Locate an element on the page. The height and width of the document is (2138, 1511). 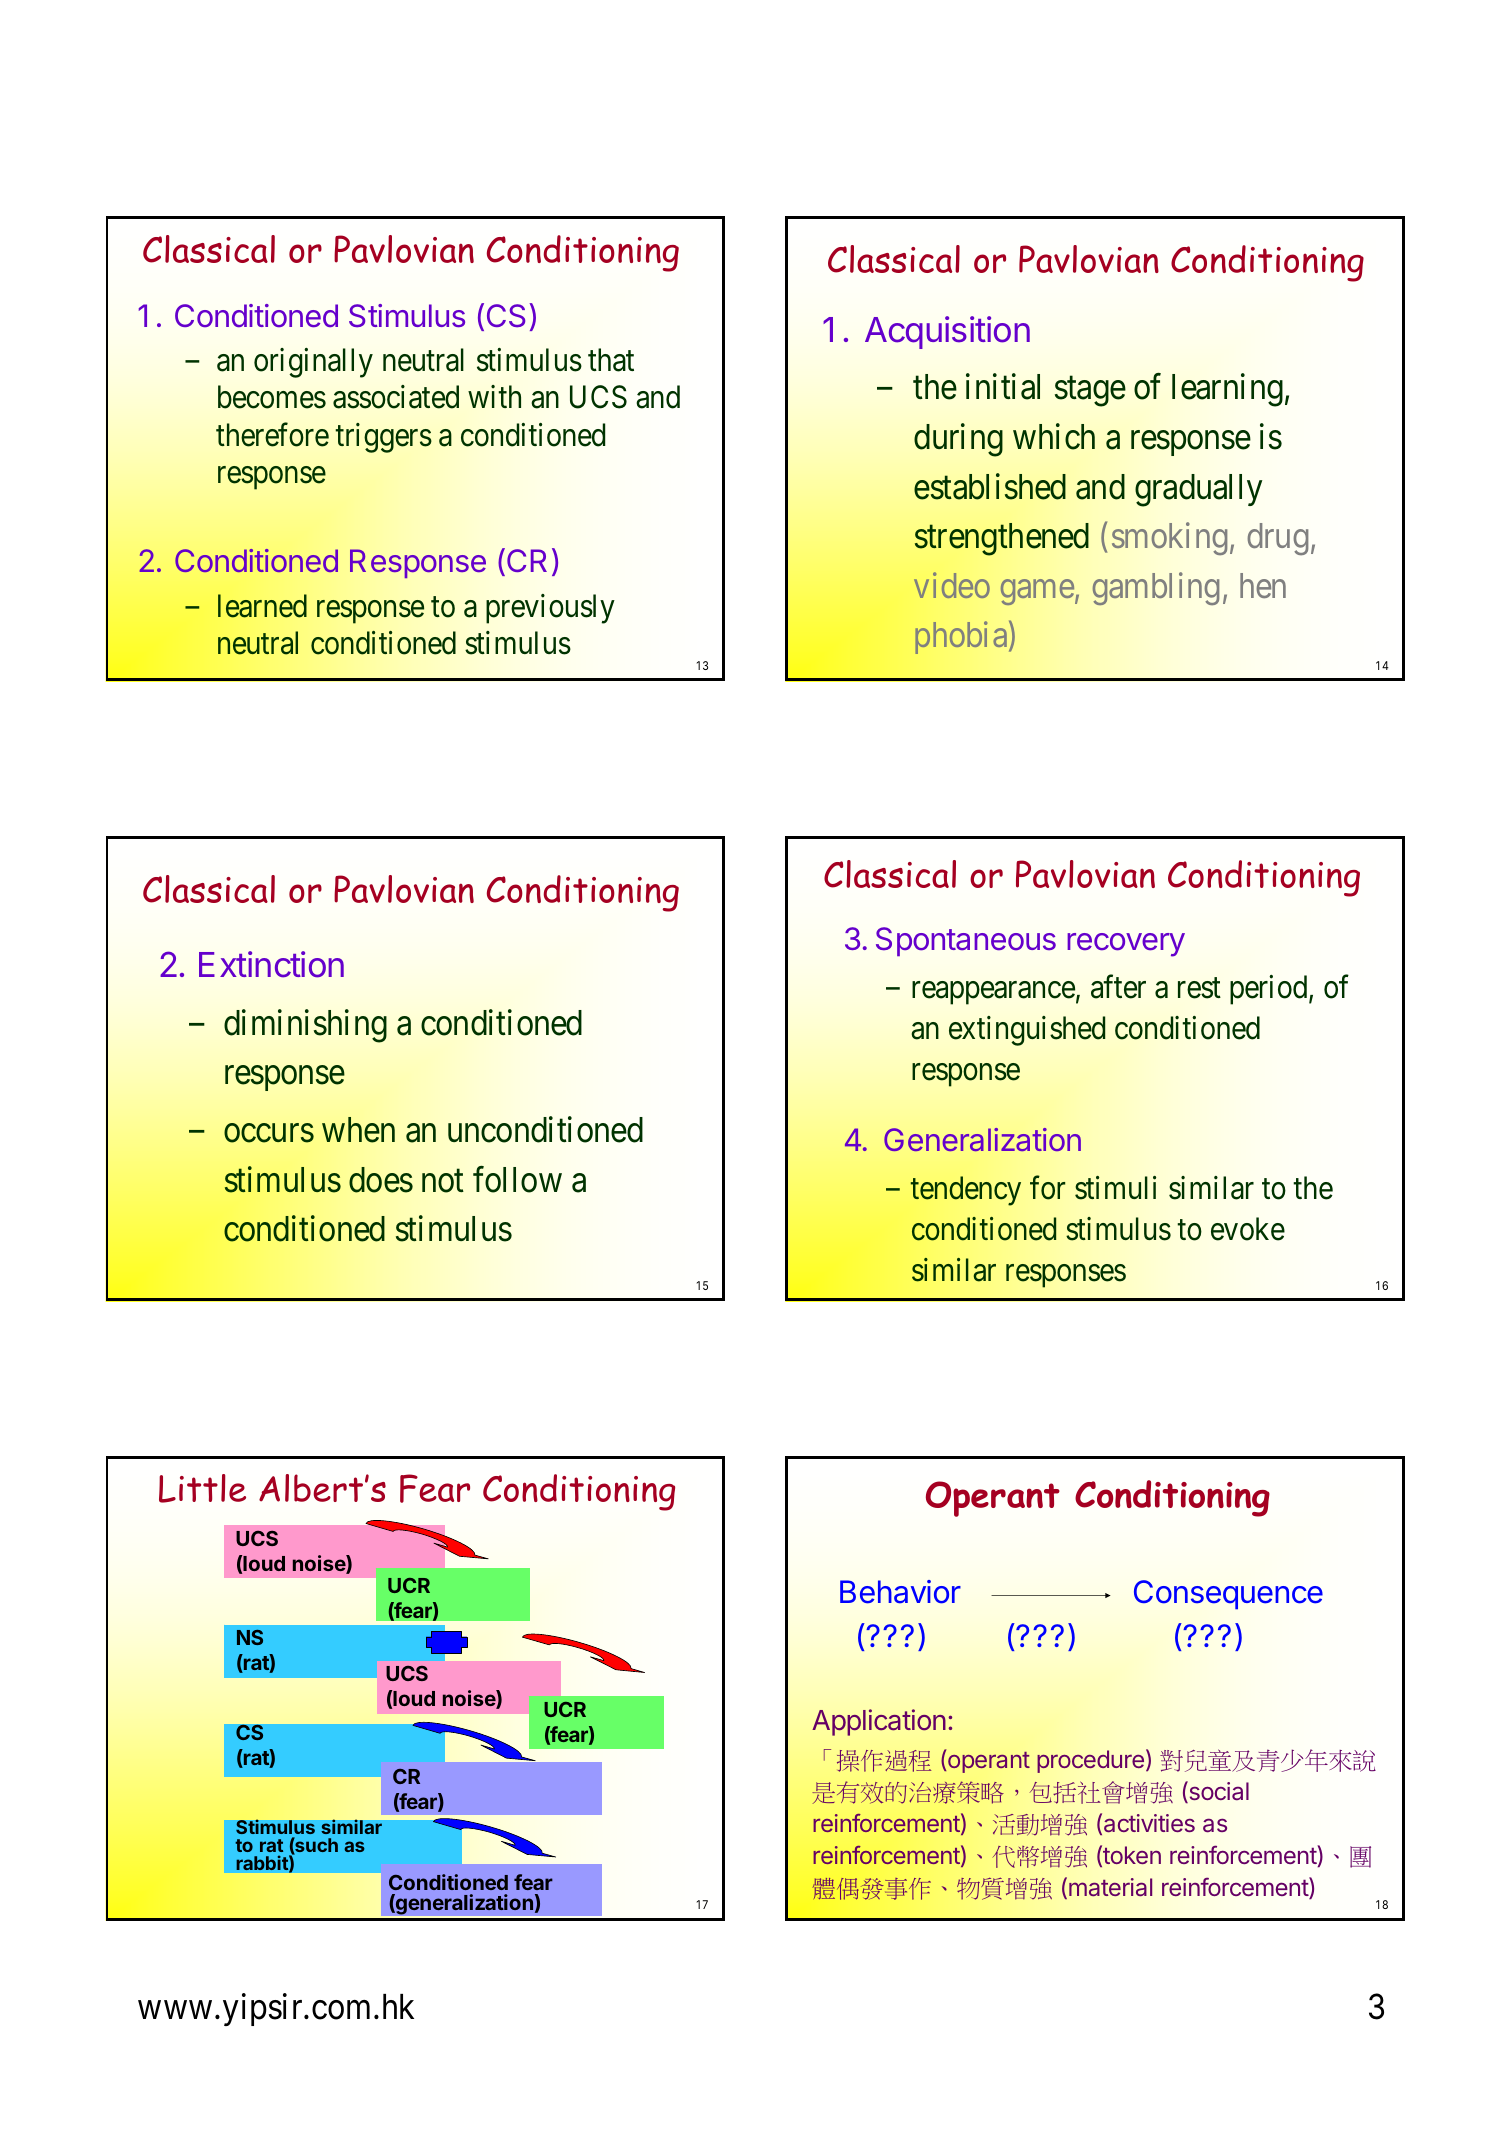
does is located at coordinates (381, 1180).
